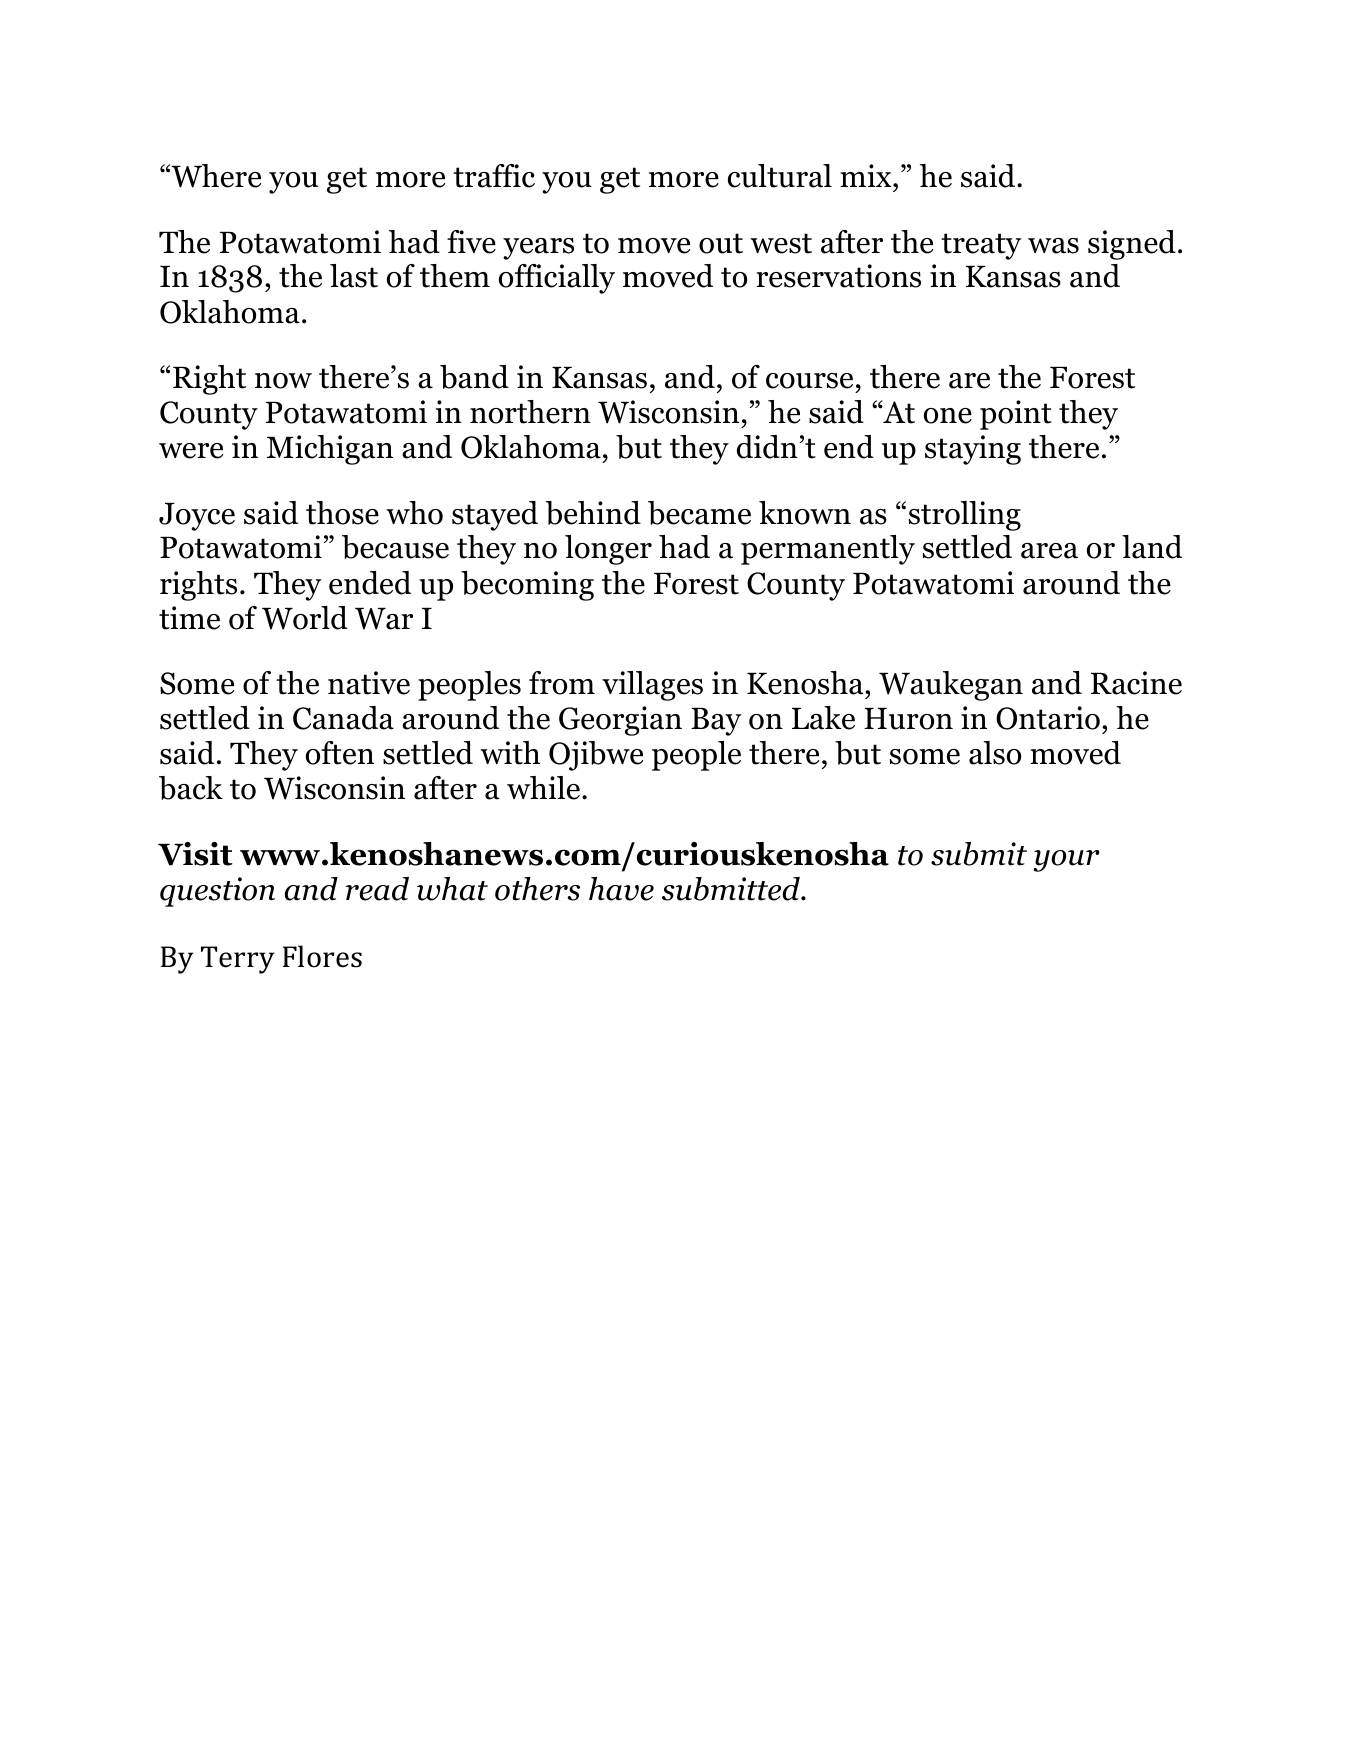  I want to click on have, so click(621, 889).
